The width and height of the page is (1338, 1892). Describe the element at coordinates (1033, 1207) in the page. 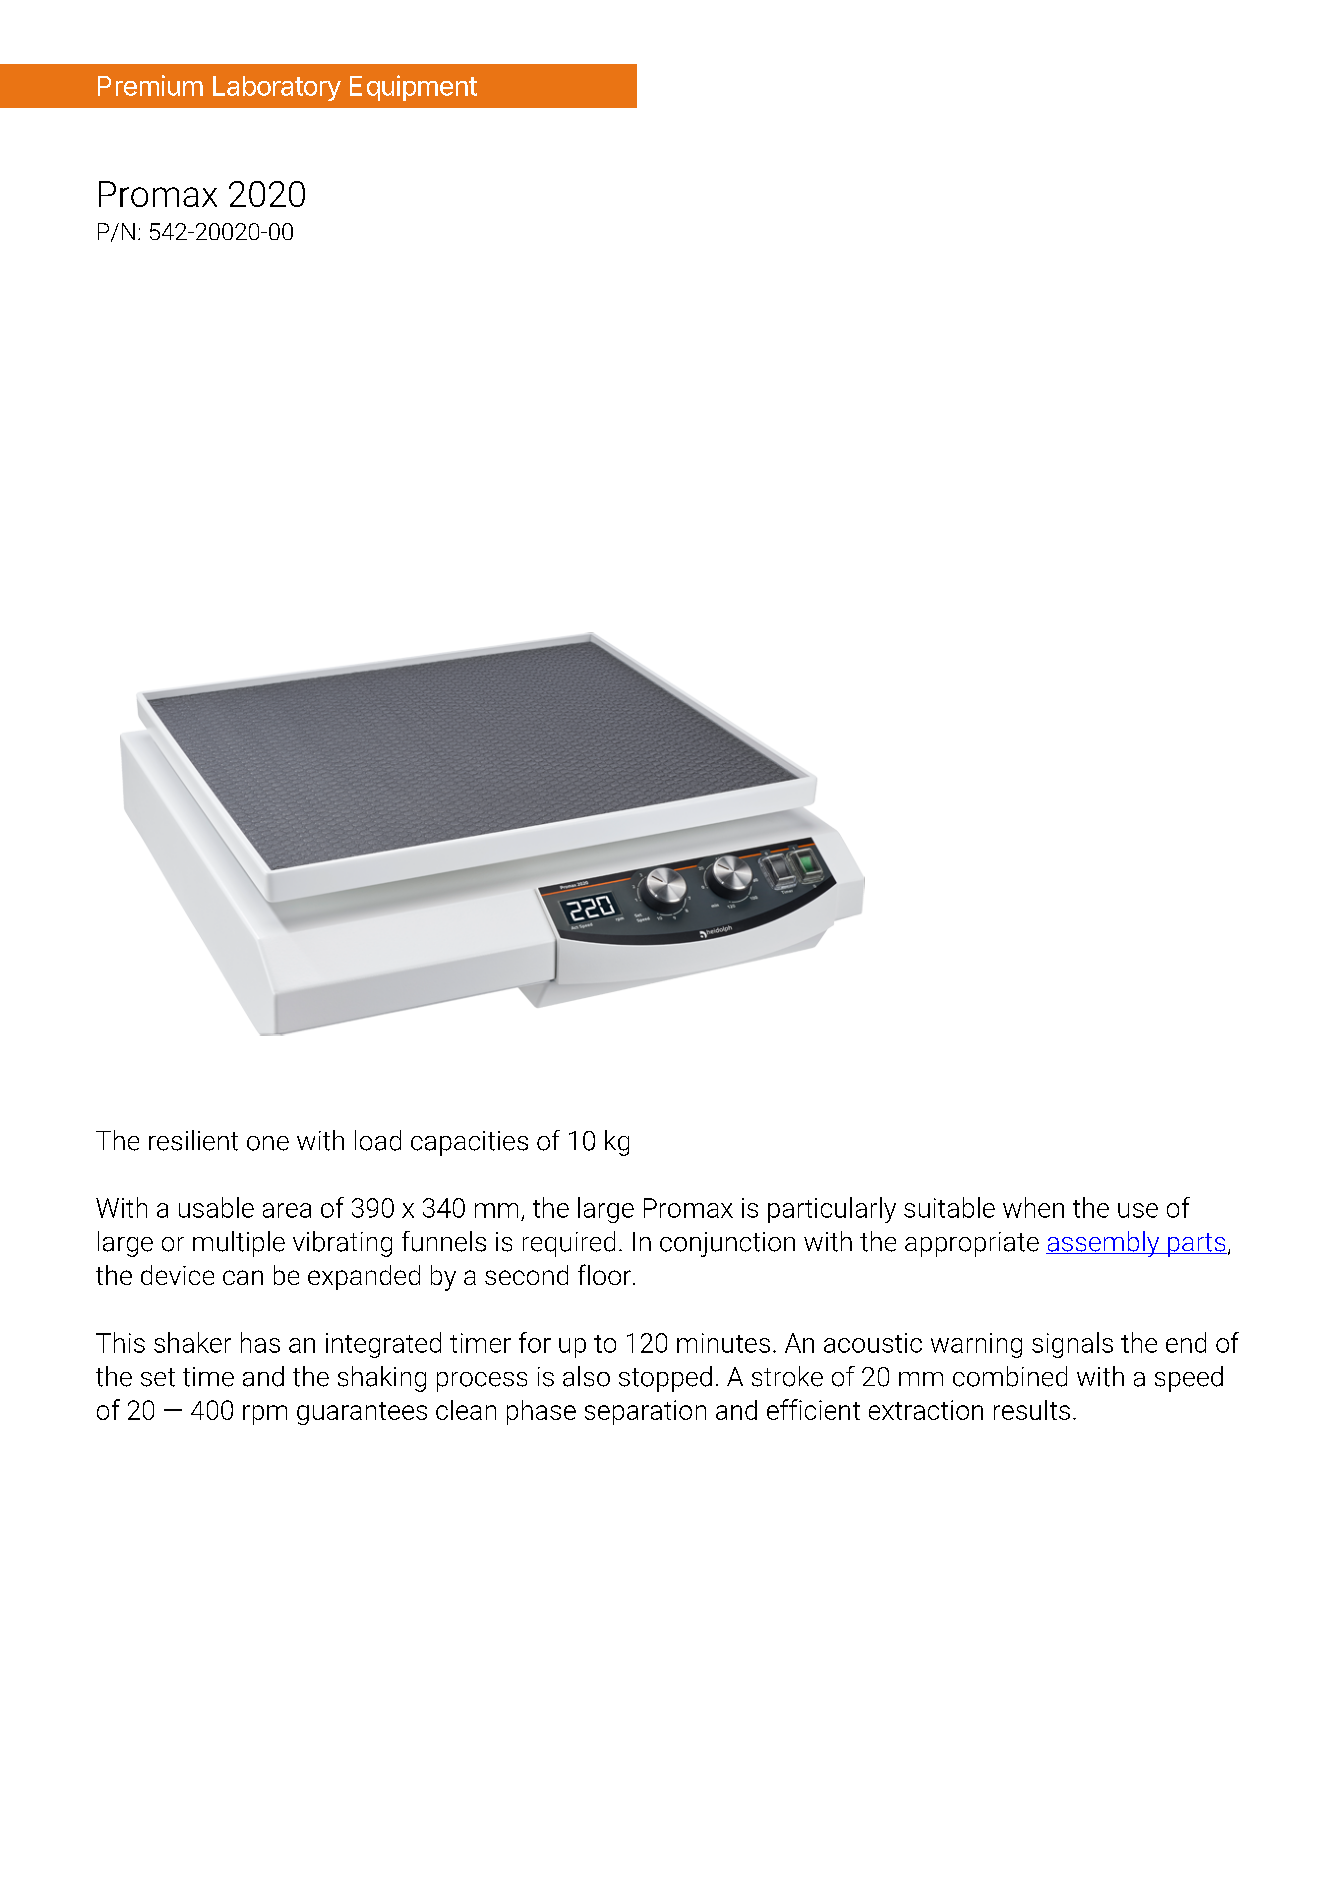

I see `when` at that location.
